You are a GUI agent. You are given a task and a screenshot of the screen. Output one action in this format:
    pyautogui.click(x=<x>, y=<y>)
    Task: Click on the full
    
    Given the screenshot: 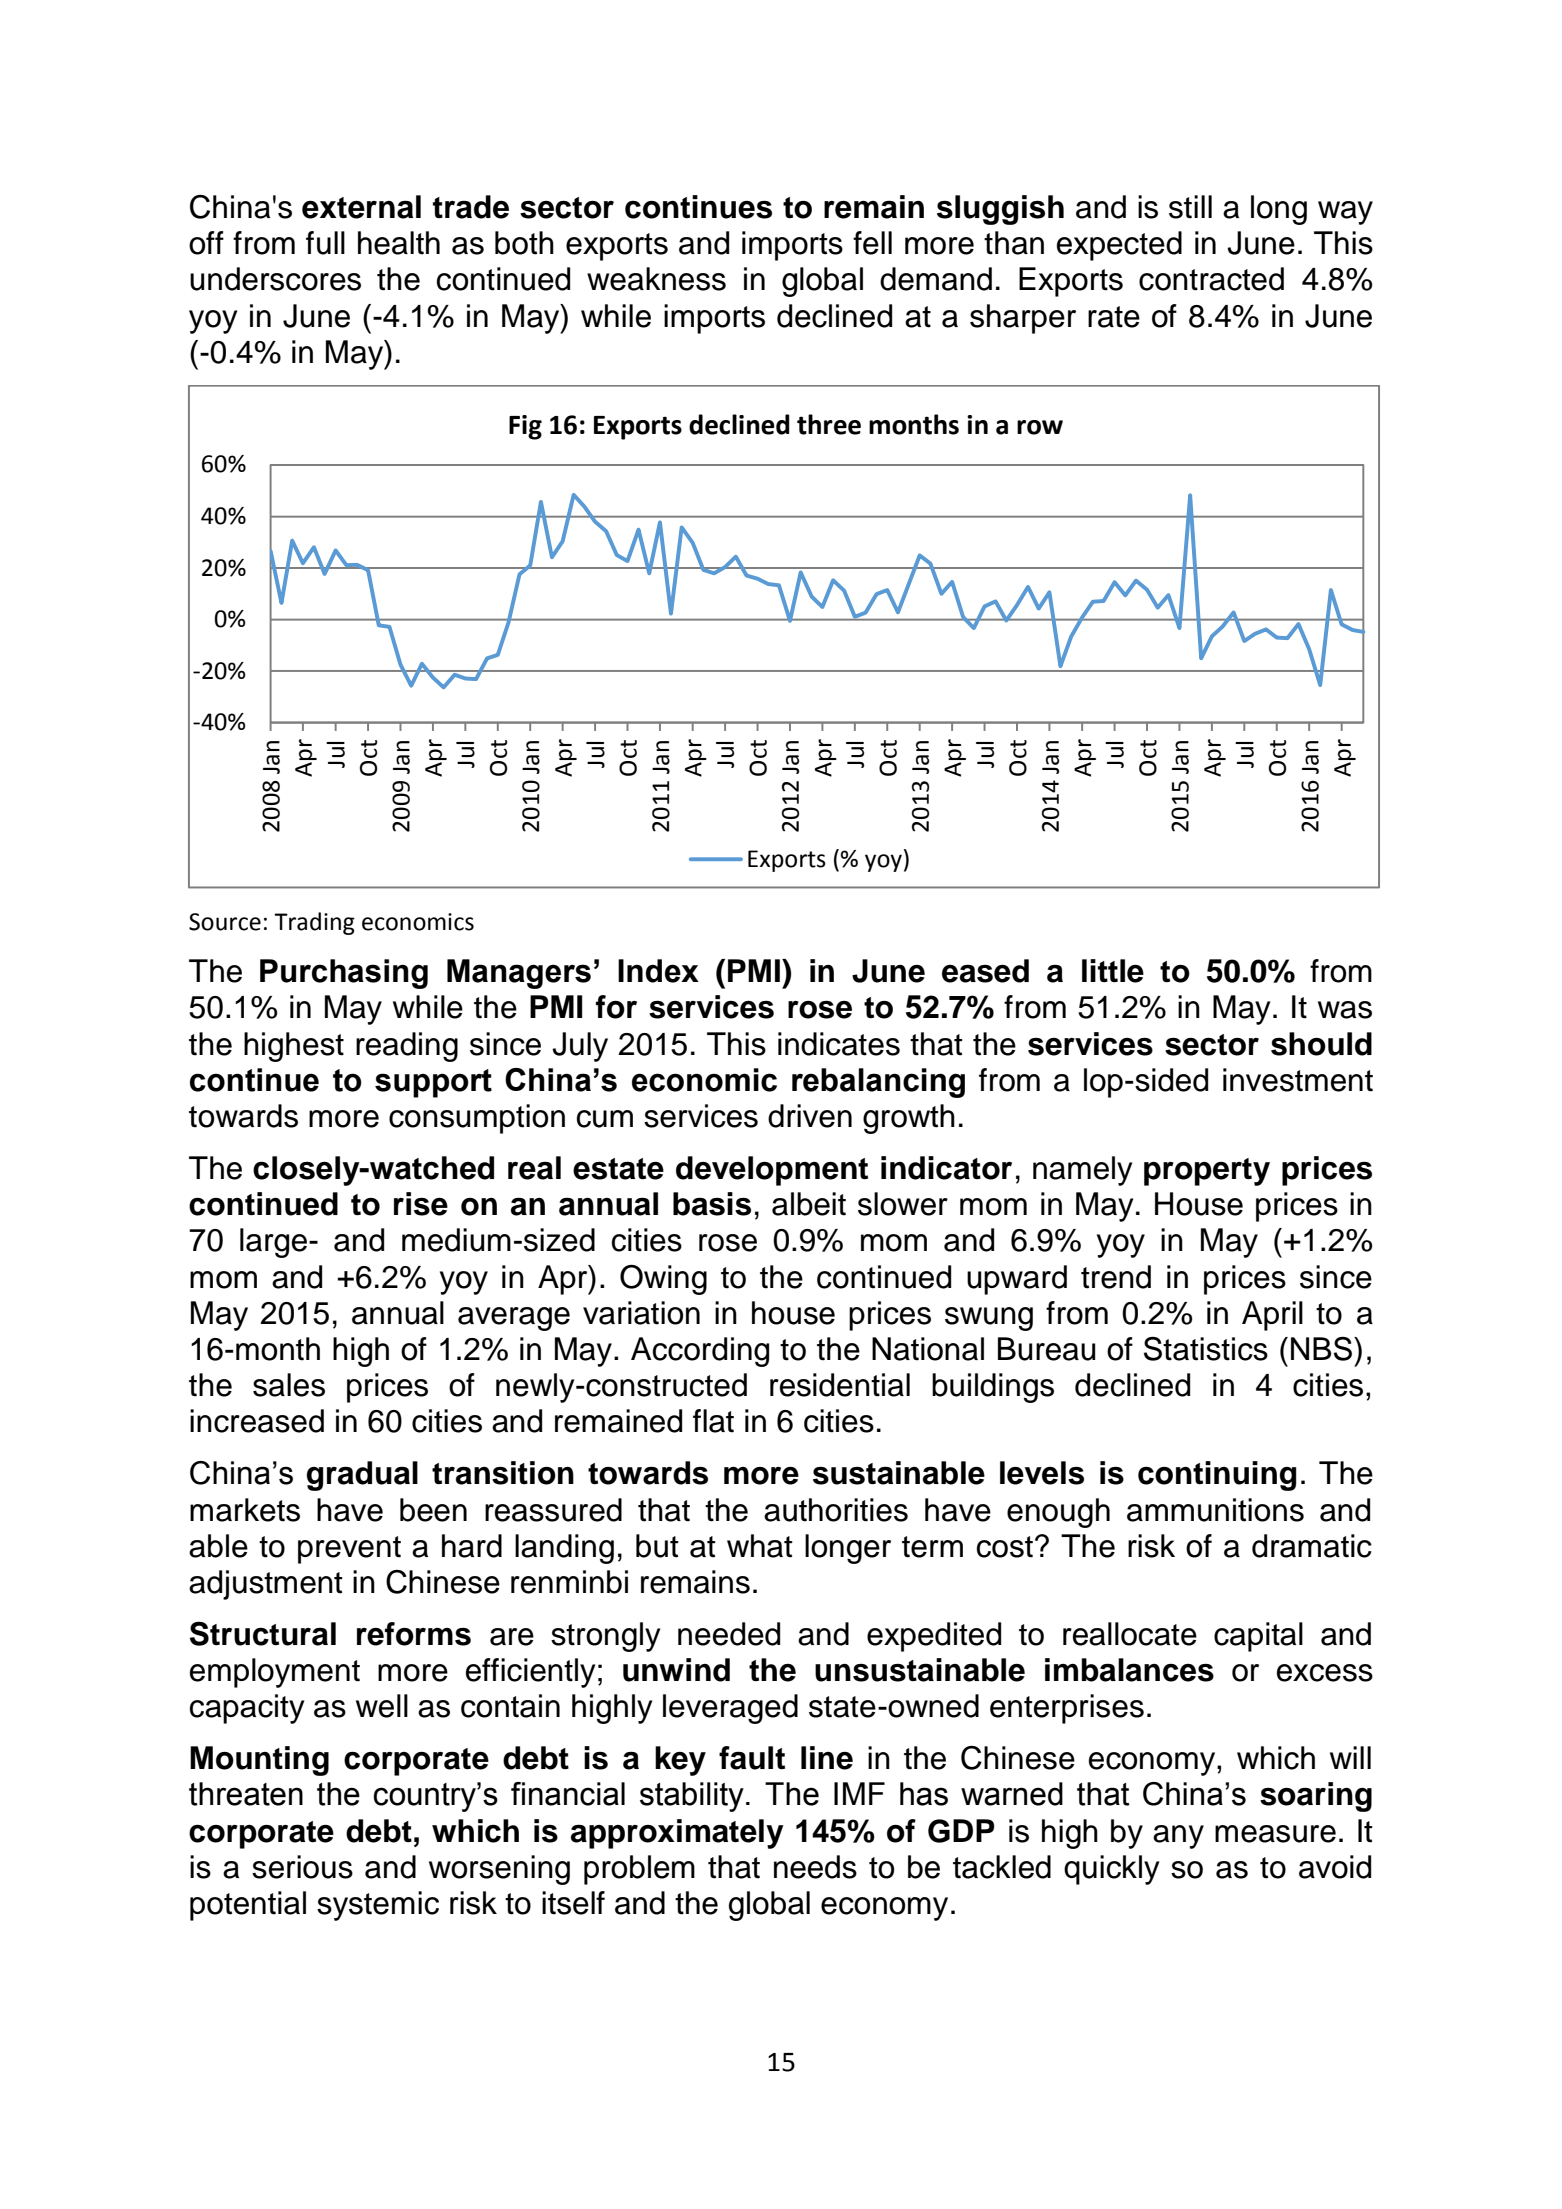 What is the action you would take?
    pyautogui.click(x=325, y=243)
